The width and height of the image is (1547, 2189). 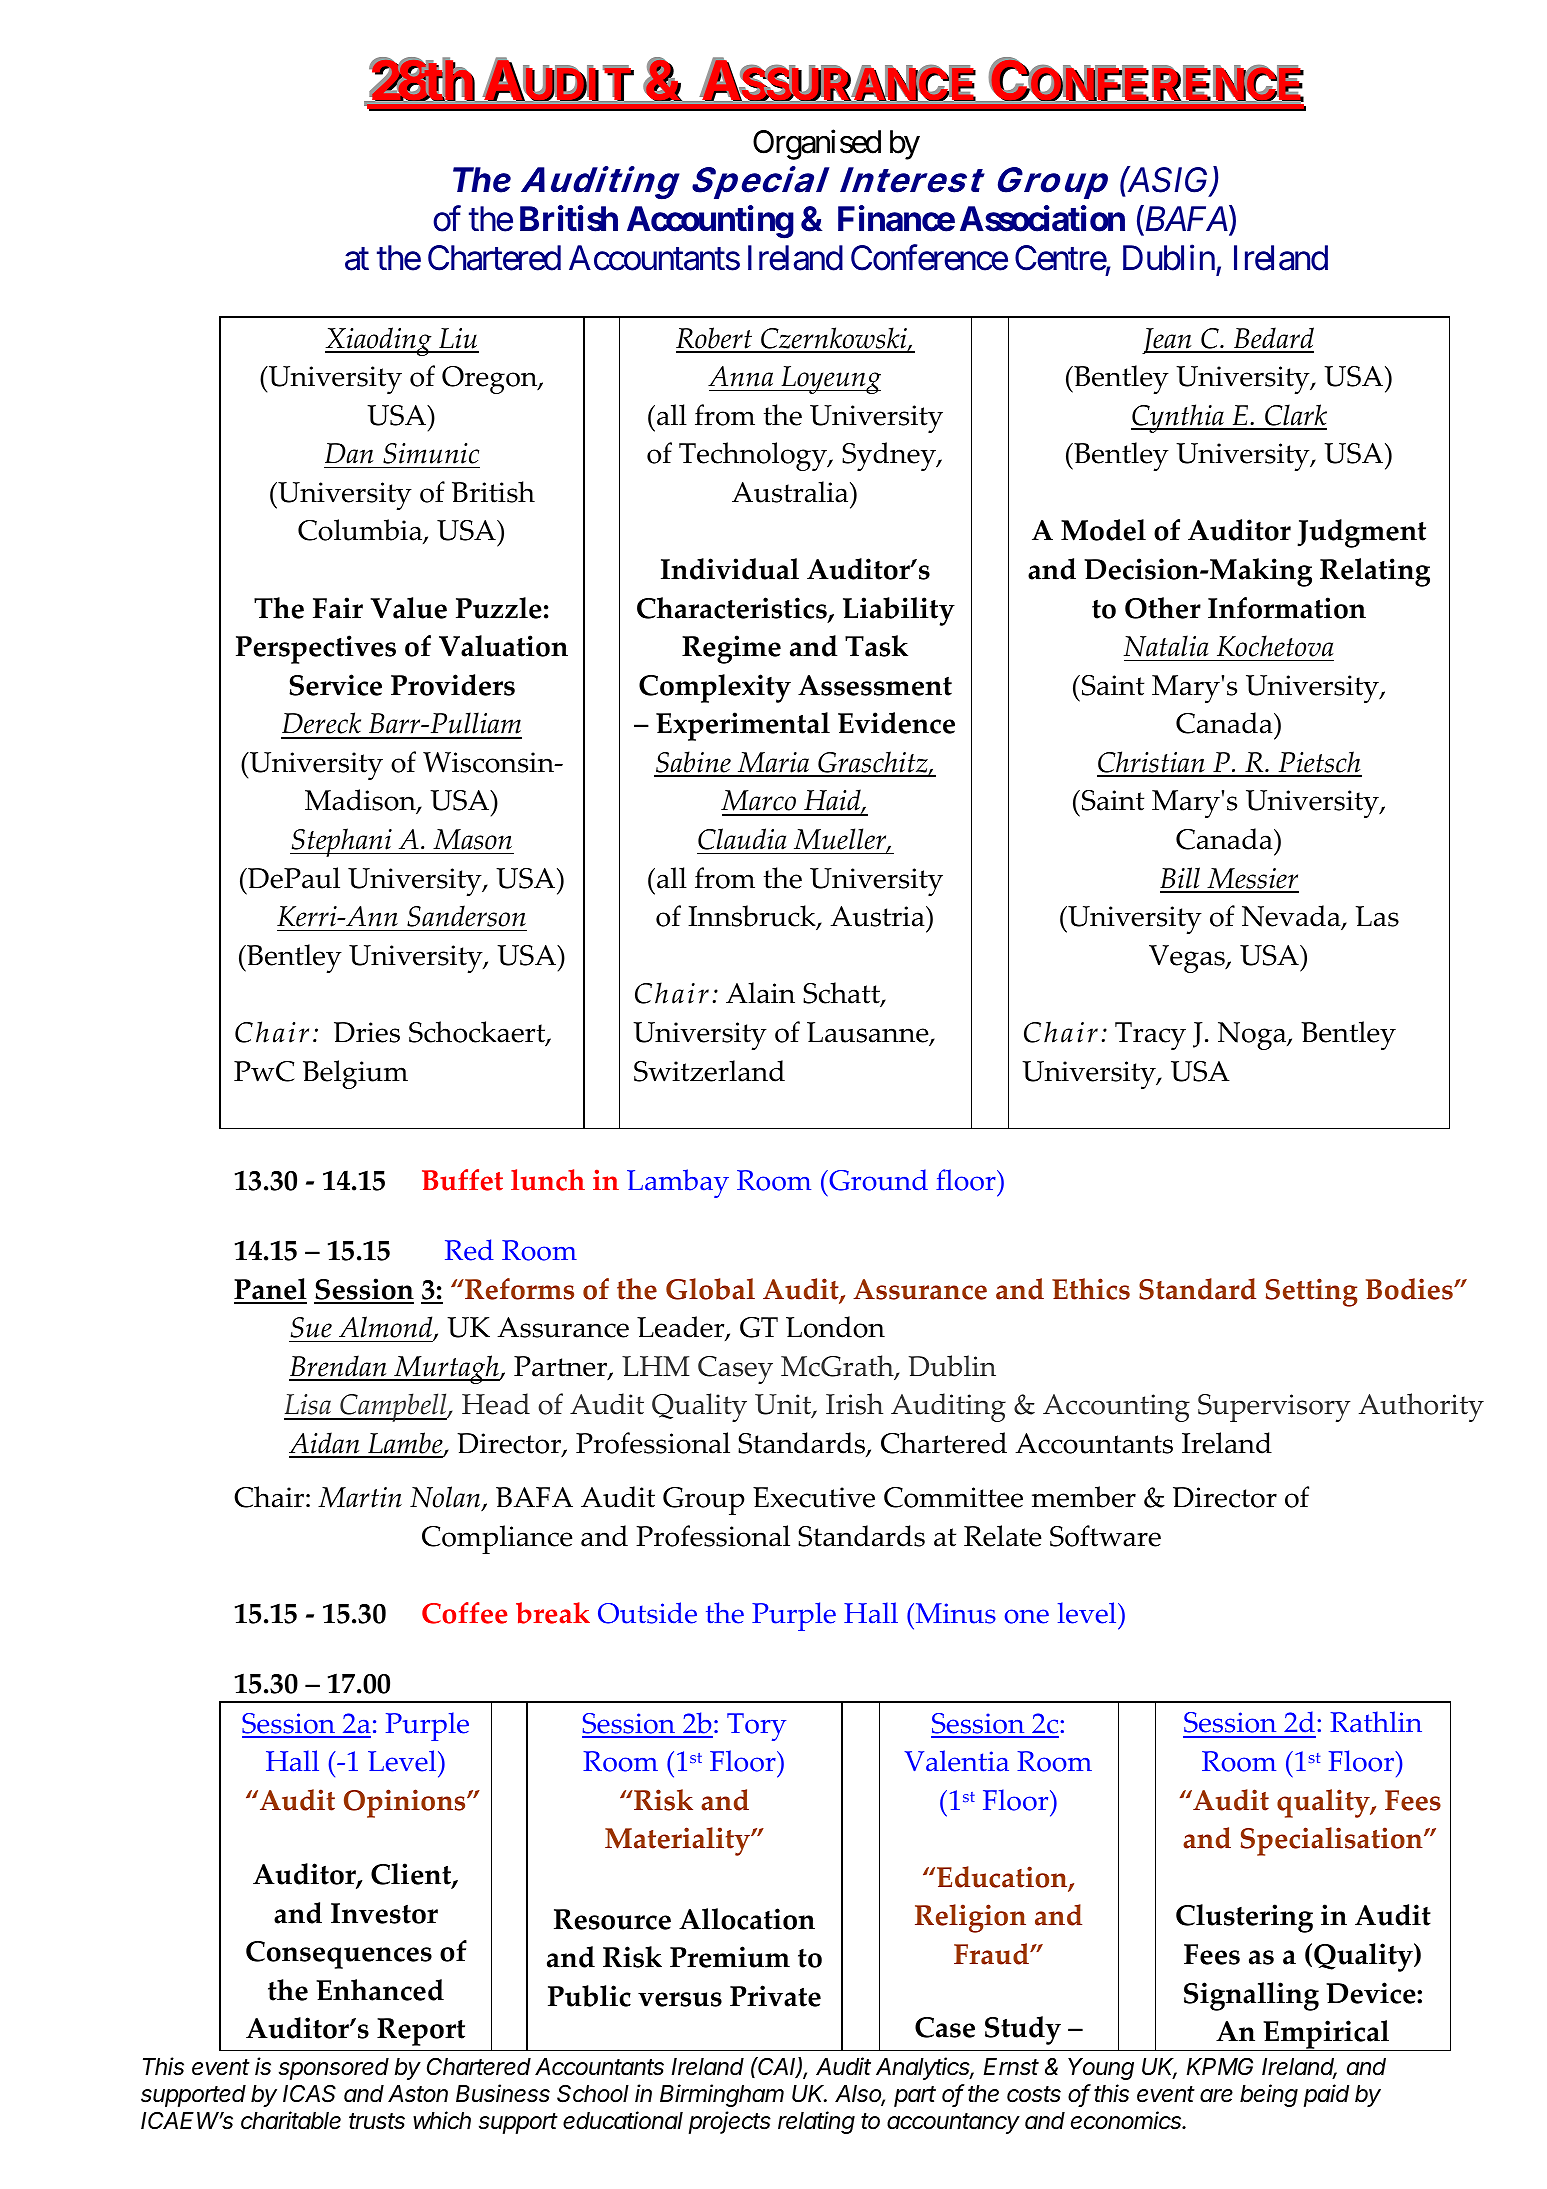 I want to click on Organised, so click(x=817, y=145).
